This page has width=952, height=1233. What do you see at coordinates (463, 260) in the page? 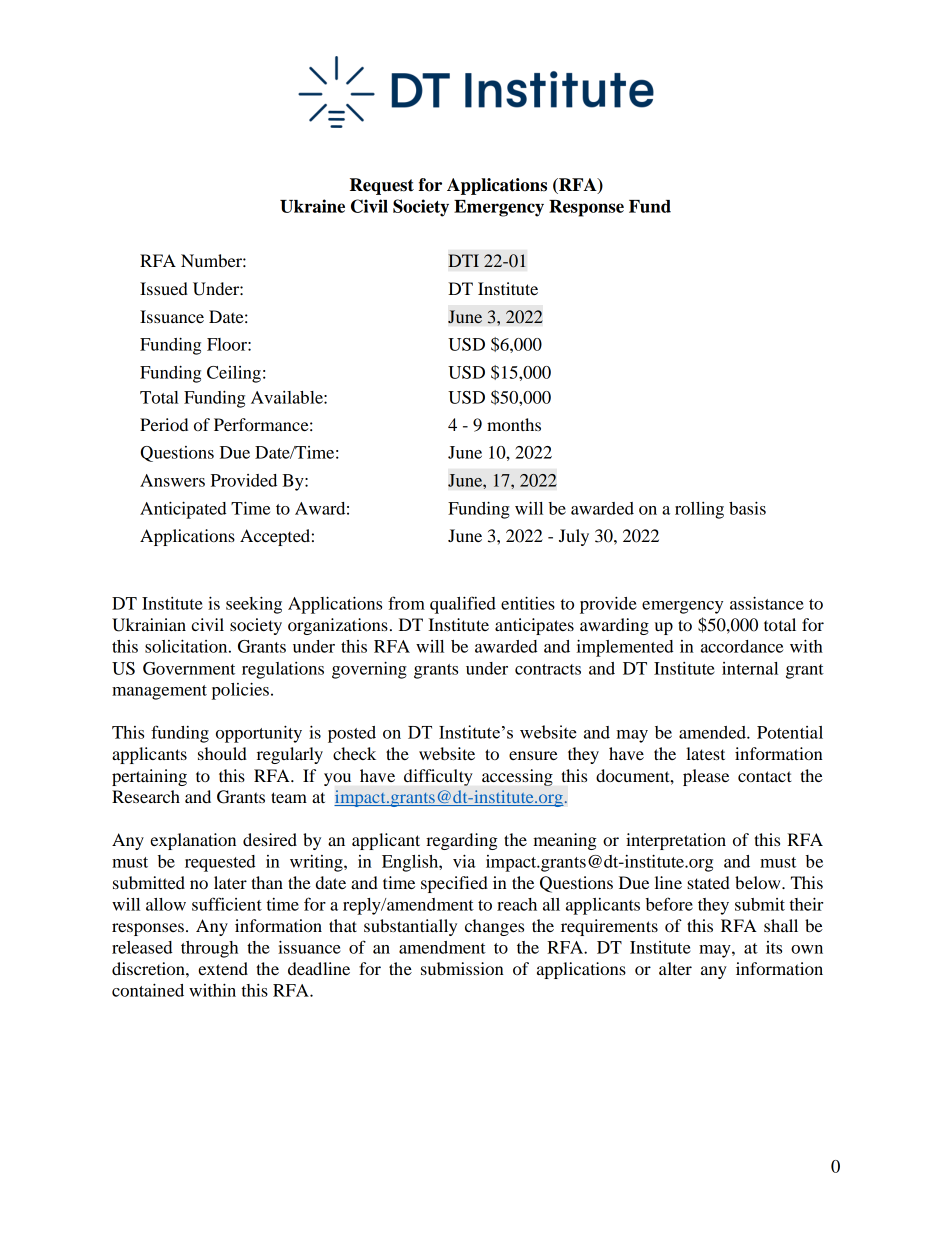
I see `DTI` at bounding box center [463, 260].
